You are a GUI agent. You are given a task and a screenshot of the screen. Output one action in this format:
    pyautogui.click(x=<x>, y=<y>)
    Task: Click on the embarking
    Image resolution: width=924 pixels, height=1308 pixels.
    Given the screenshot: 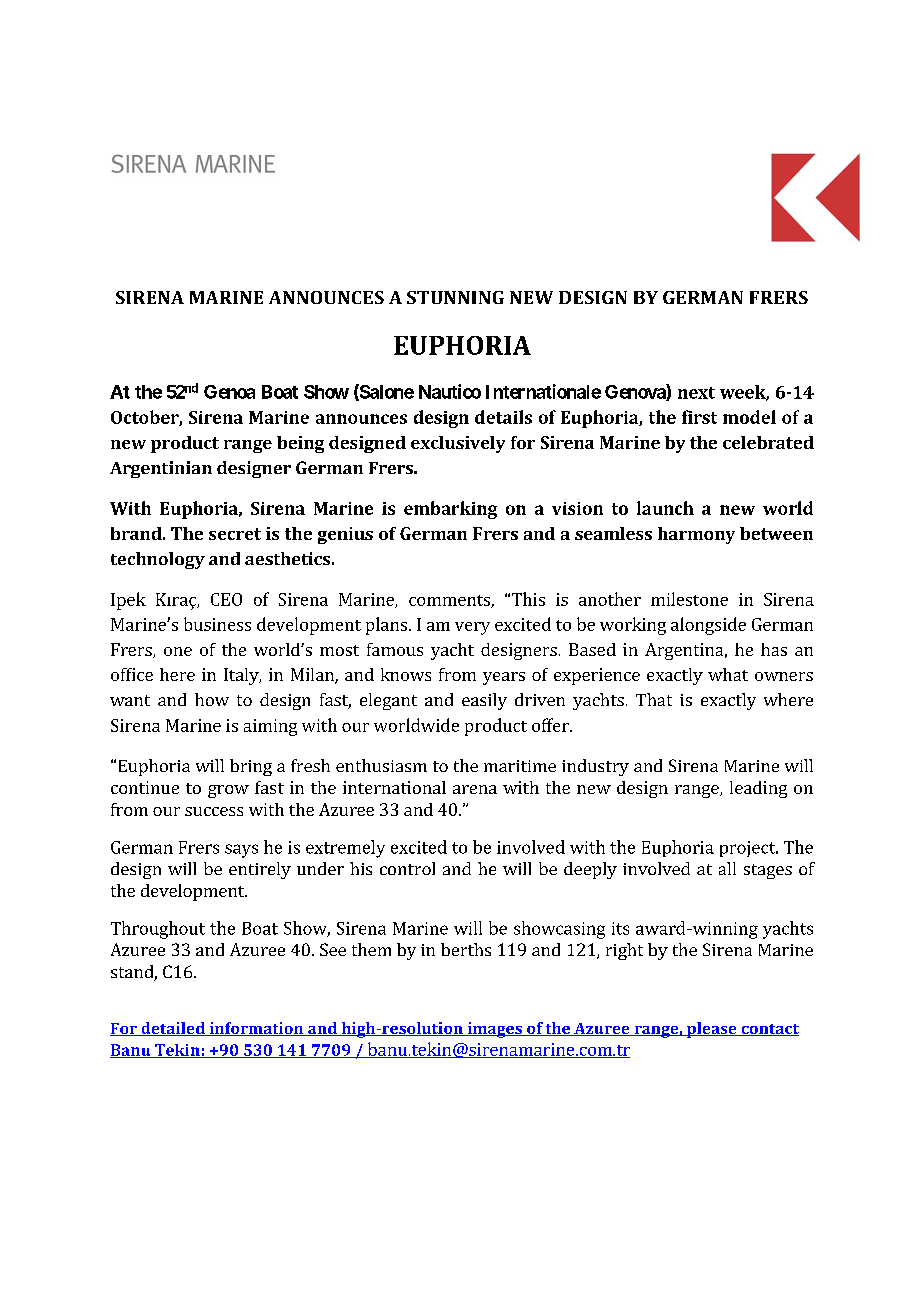 What is the action you would take?
    pyautogui.click(x=450, y=510)
